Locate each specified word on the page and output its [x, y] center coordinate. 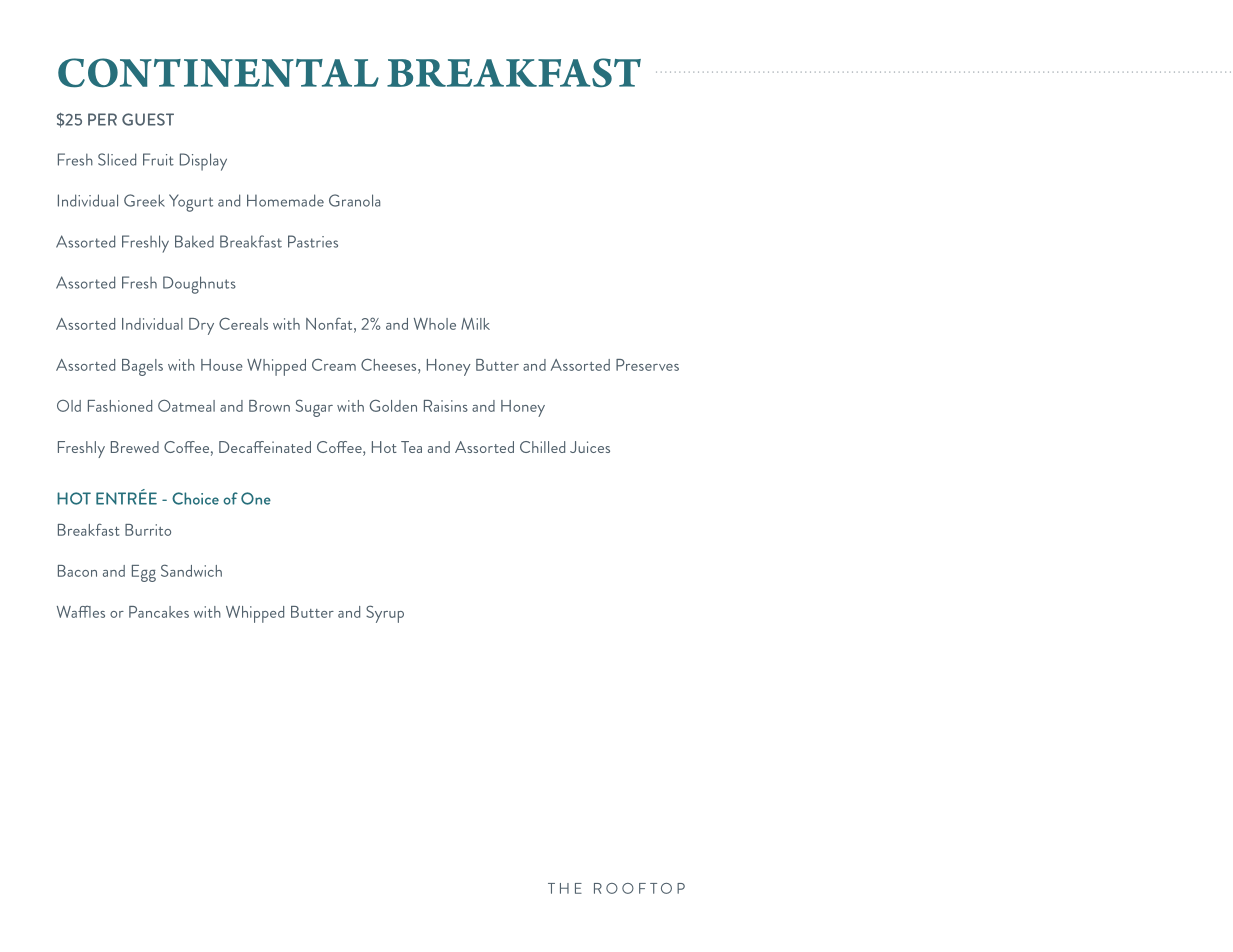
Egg [144, 573]
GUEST [148, 119]
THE [565, 888]
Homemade [285, 200]
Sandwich [191, 570]
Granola [354, 200]
